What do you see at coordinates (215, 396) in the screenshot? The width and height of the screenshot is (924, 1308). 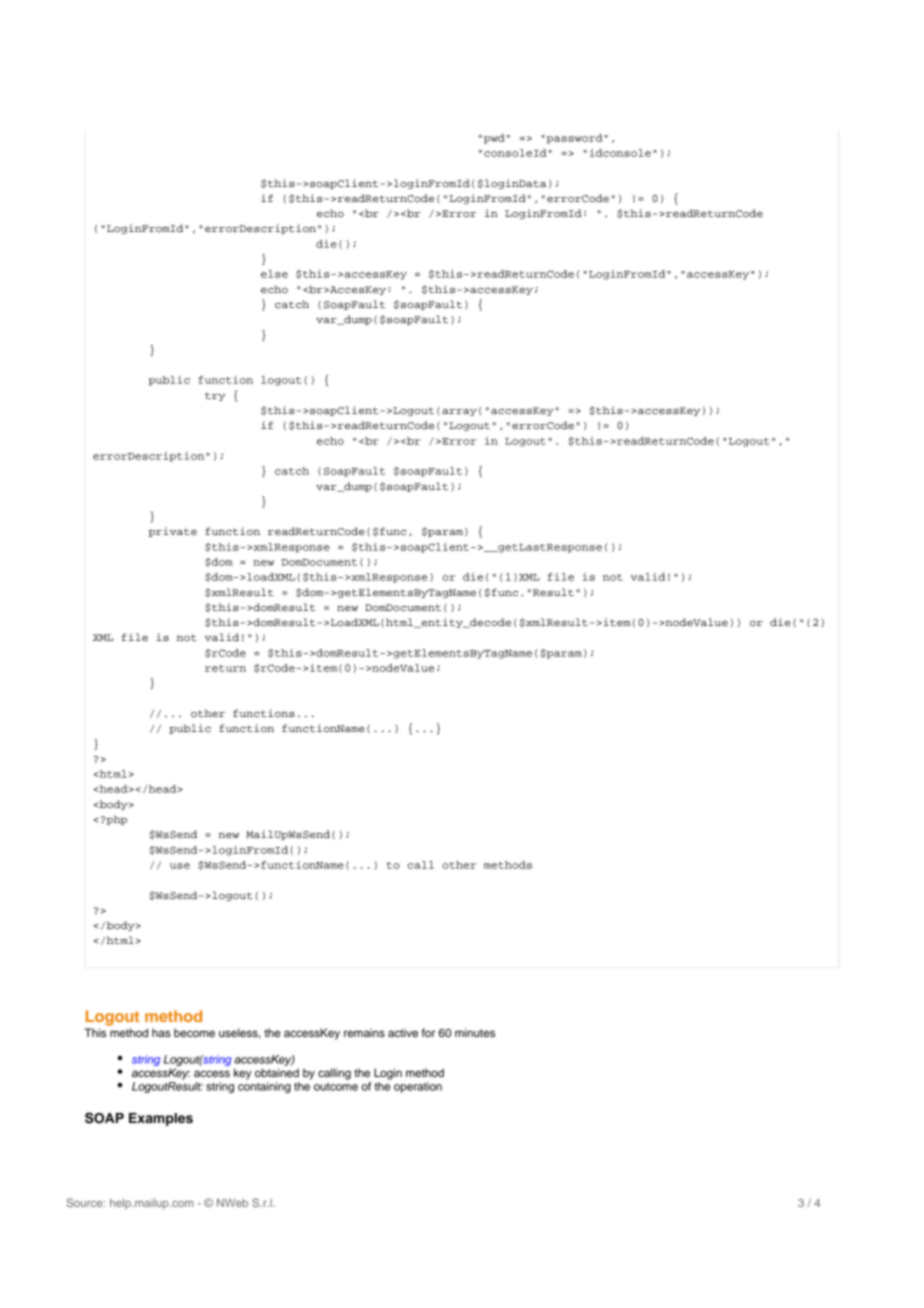 I see `try` at bounding box center [215, 396].
